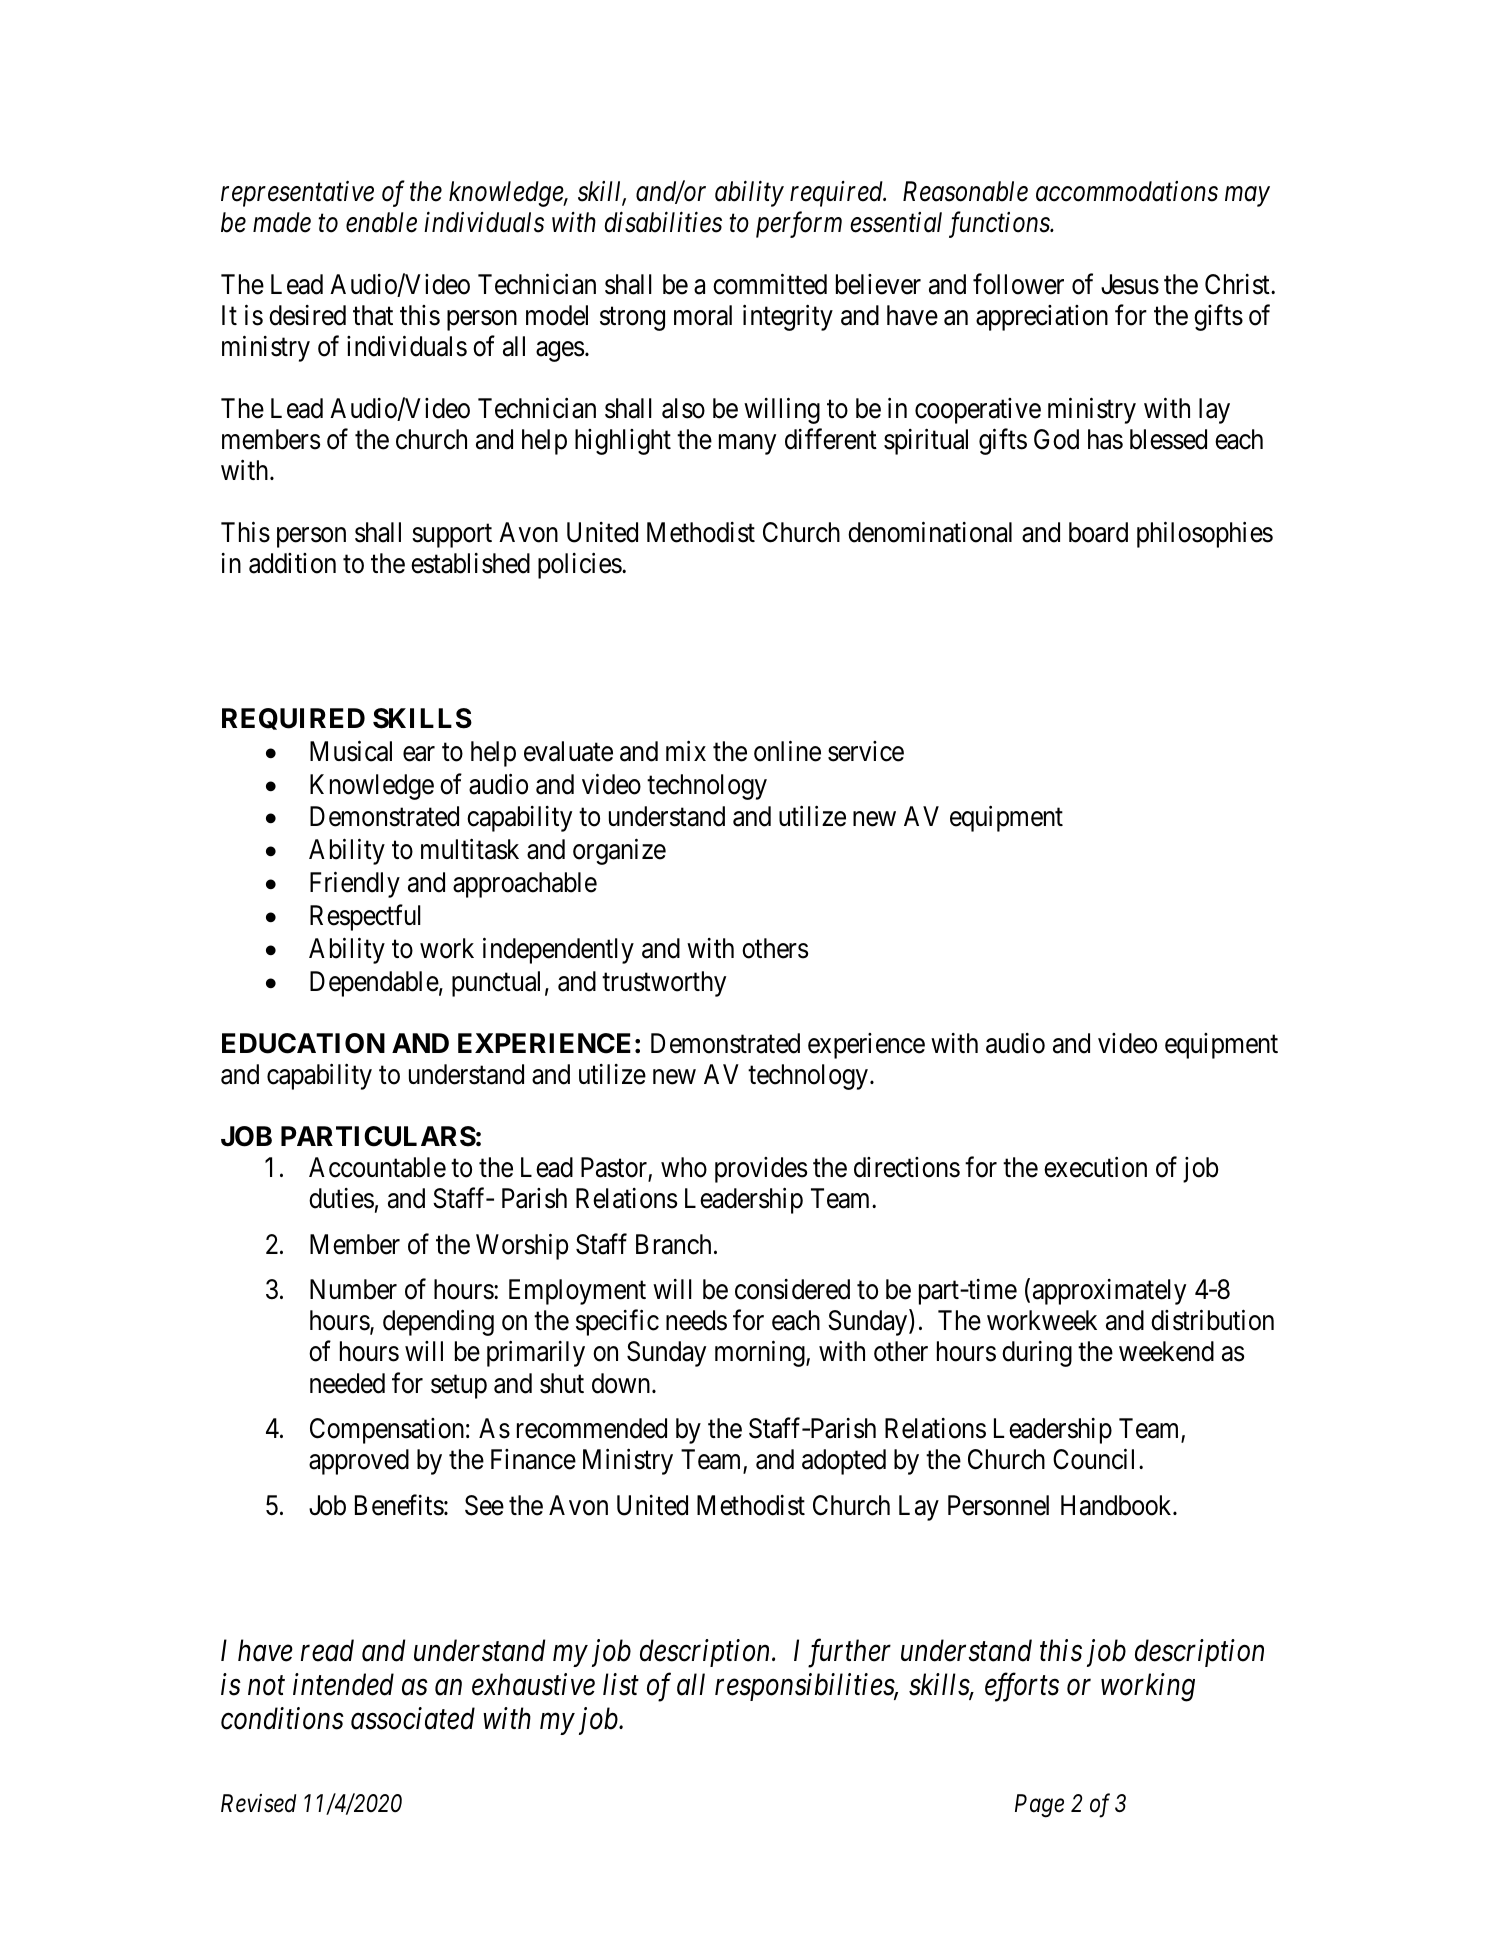 This page has width=1499, height=1940. What do you see at coordinates (621, 1684) in the page?
I see `list` at bounding box center [621, 1684].
